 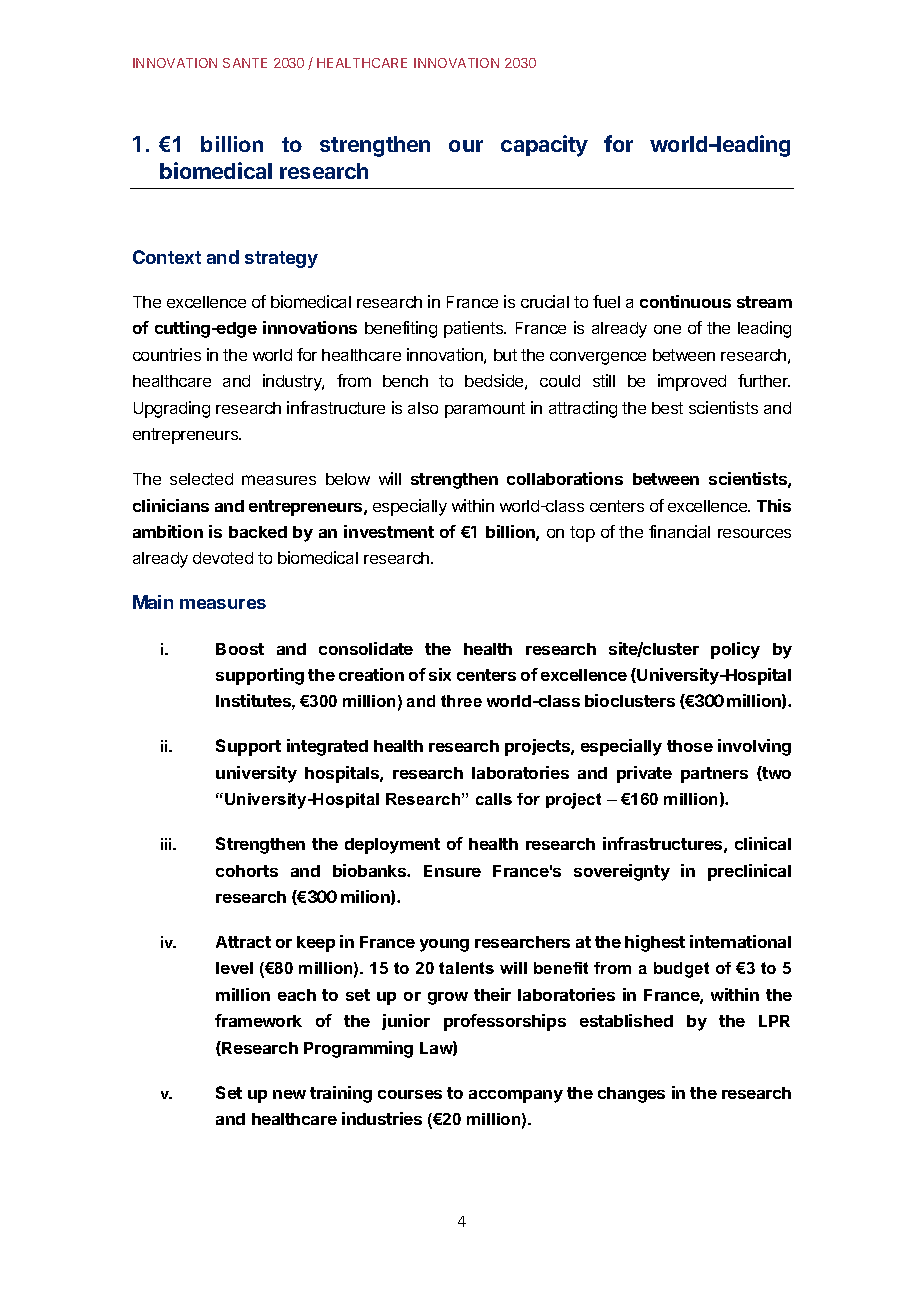 What do you see at coordinates (544, 146) in the screenshot?
I see `capacity` at bounding box center [544, 146].
